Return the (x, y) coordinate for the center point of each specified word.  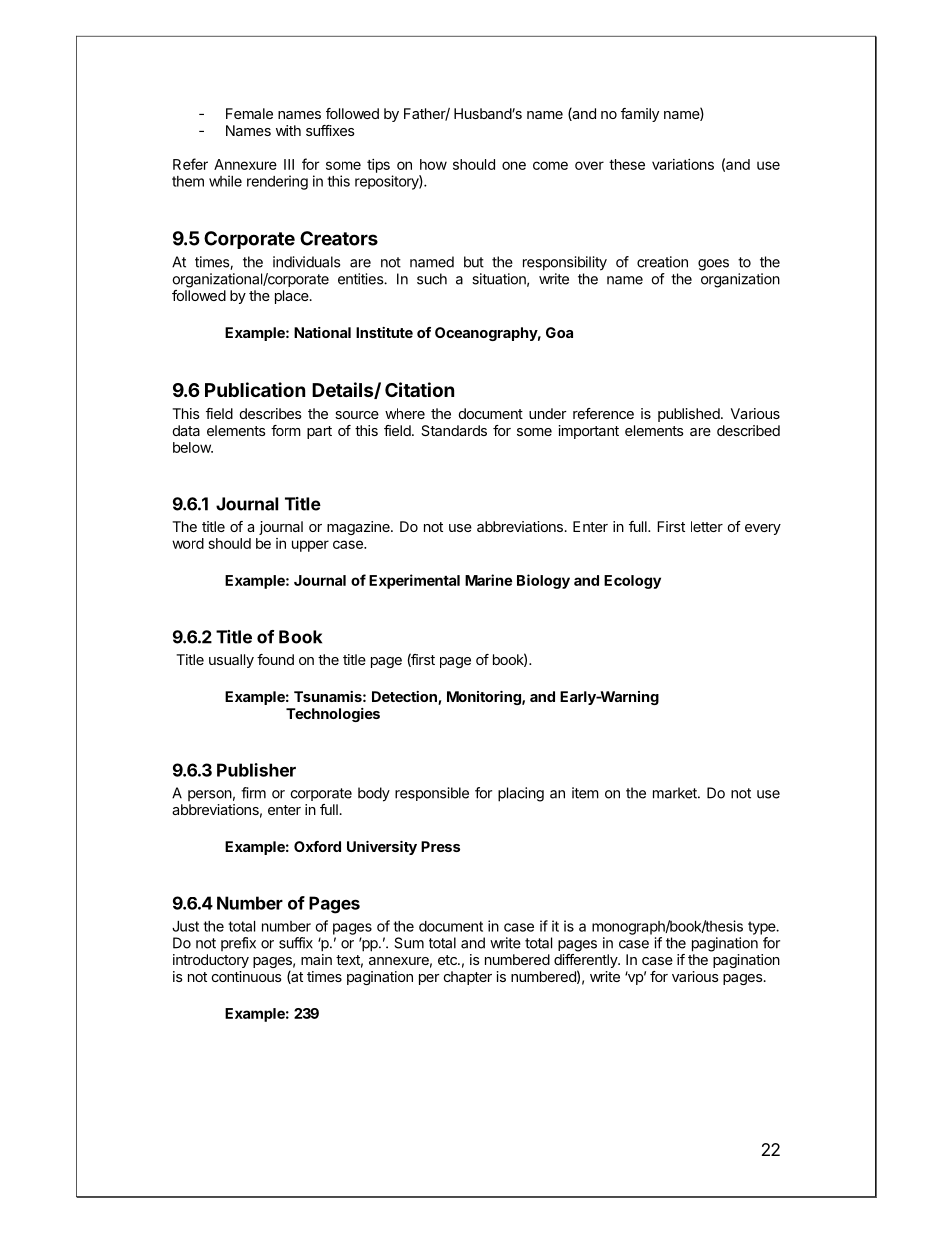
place (292, 297)
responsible (432, 794)
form (286, 430)
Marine (488, 580)
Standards (454, 430)
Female (249, 113)
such (432, 279)
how (433, 164)
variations (683, 164)
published (689, 415)
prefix (238, 944)
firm (253, 793)
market (676, 793)
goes (713, 265)
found (275, 659)
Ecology (632, 582)
